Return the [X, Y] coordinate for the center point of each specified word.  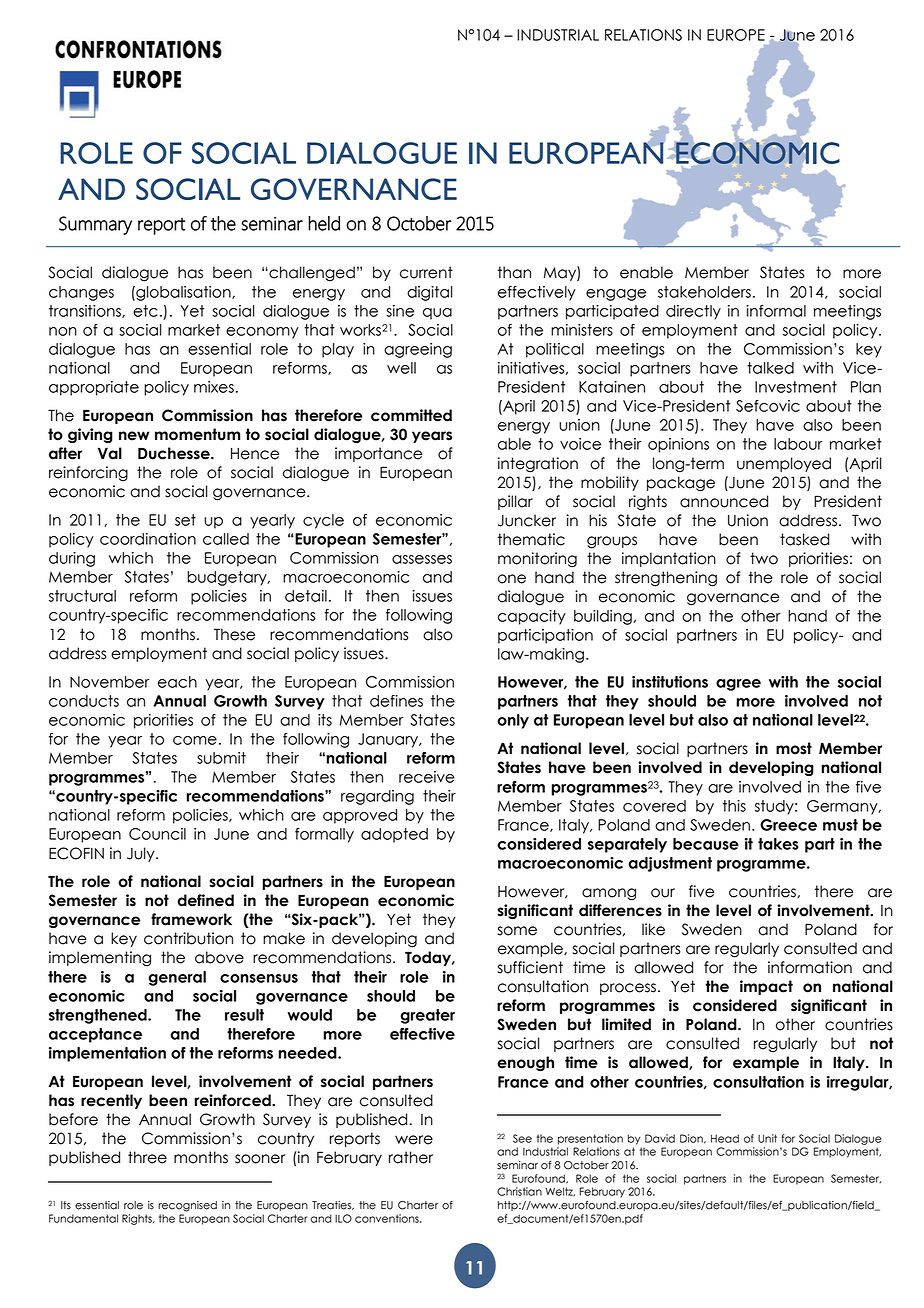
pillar [515, 502]
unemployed [784, 464]
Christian [519, 1191]
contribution [188, 938]
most [794, 748]
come [195, 740]
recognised [187, 1206]
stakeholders [704, 292]
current [426, 272]
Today [429, 958]
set [185, 520]
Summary [95, 225]
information [810, 967]
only [513, 721]
